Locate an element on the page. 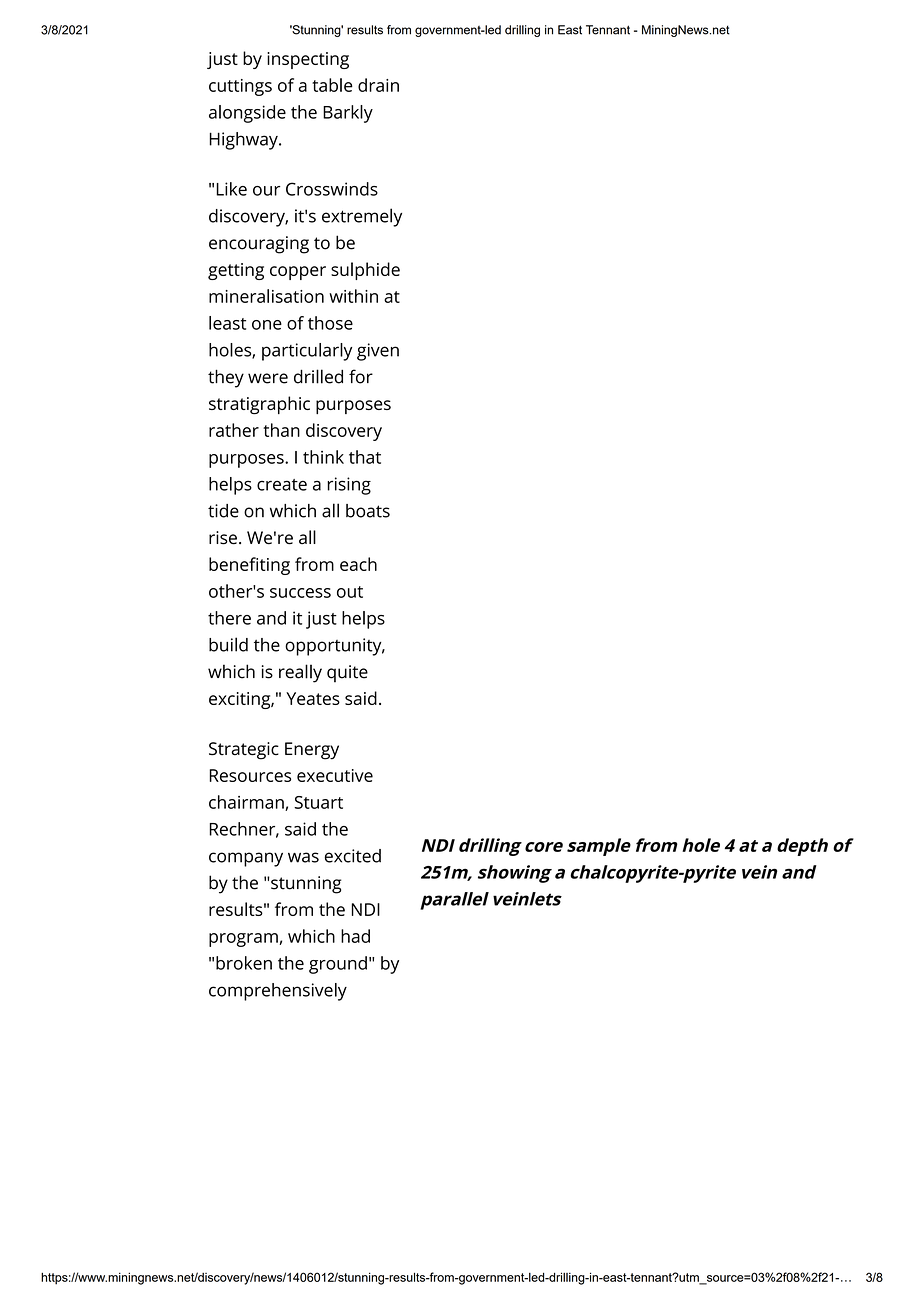  drain is located at coordinates (378, 85).
